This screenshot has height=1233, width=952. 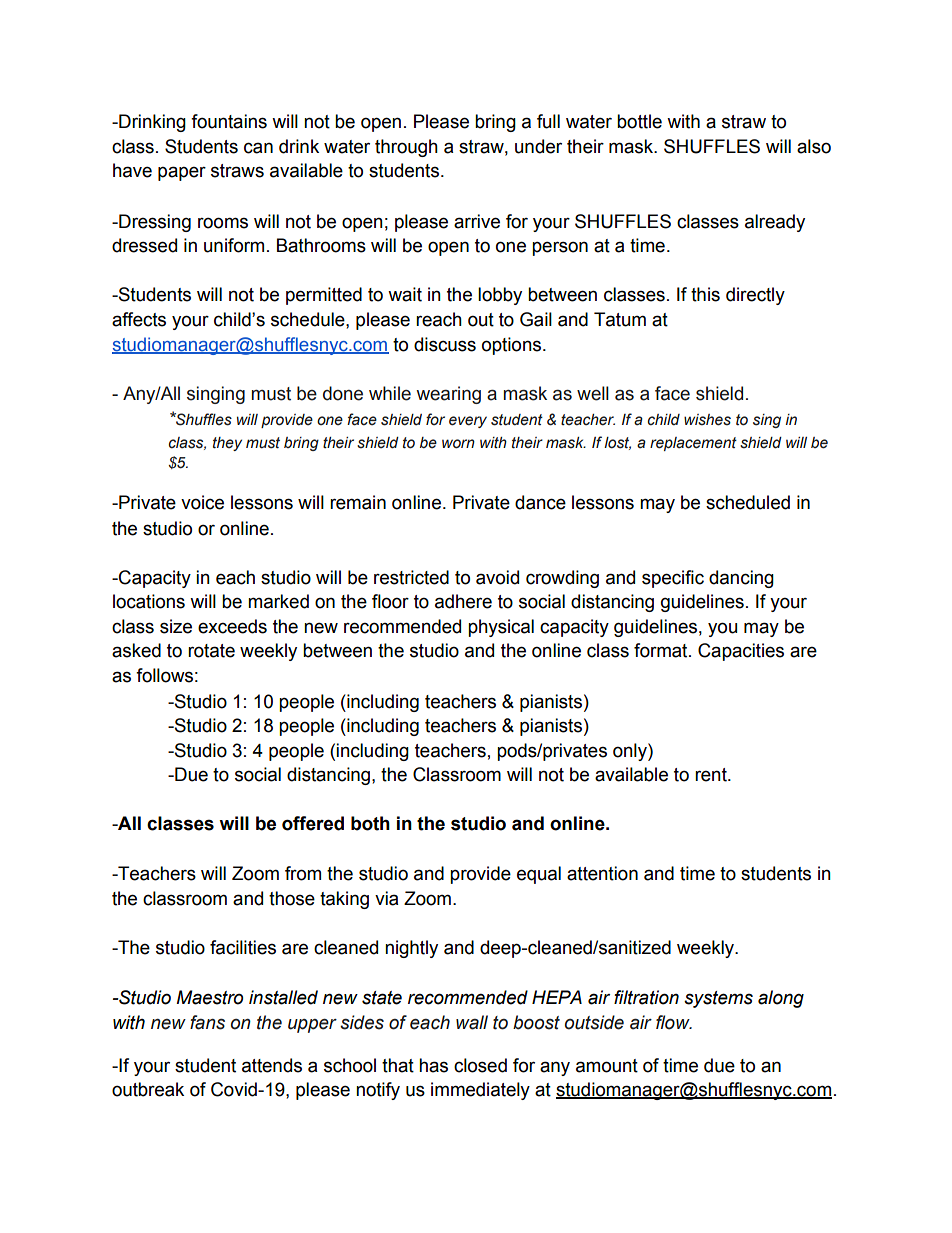 I want to click on both, so click(x=370, y=823).
